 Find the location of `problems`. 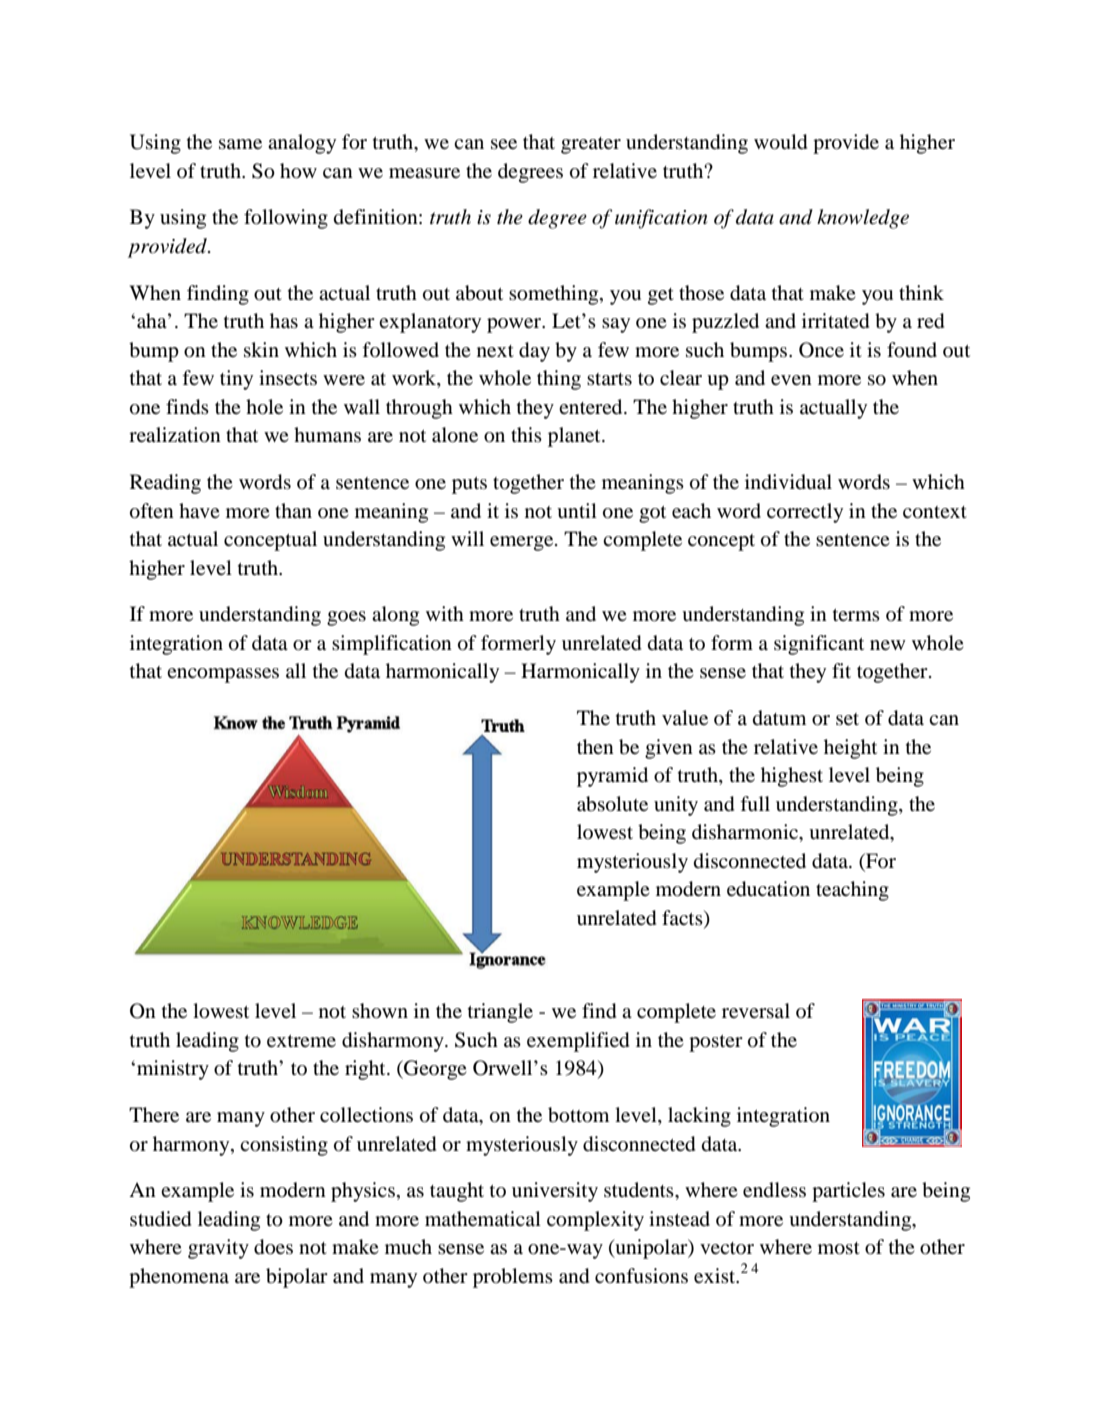

problems is located at coordinates (513, 1278).
